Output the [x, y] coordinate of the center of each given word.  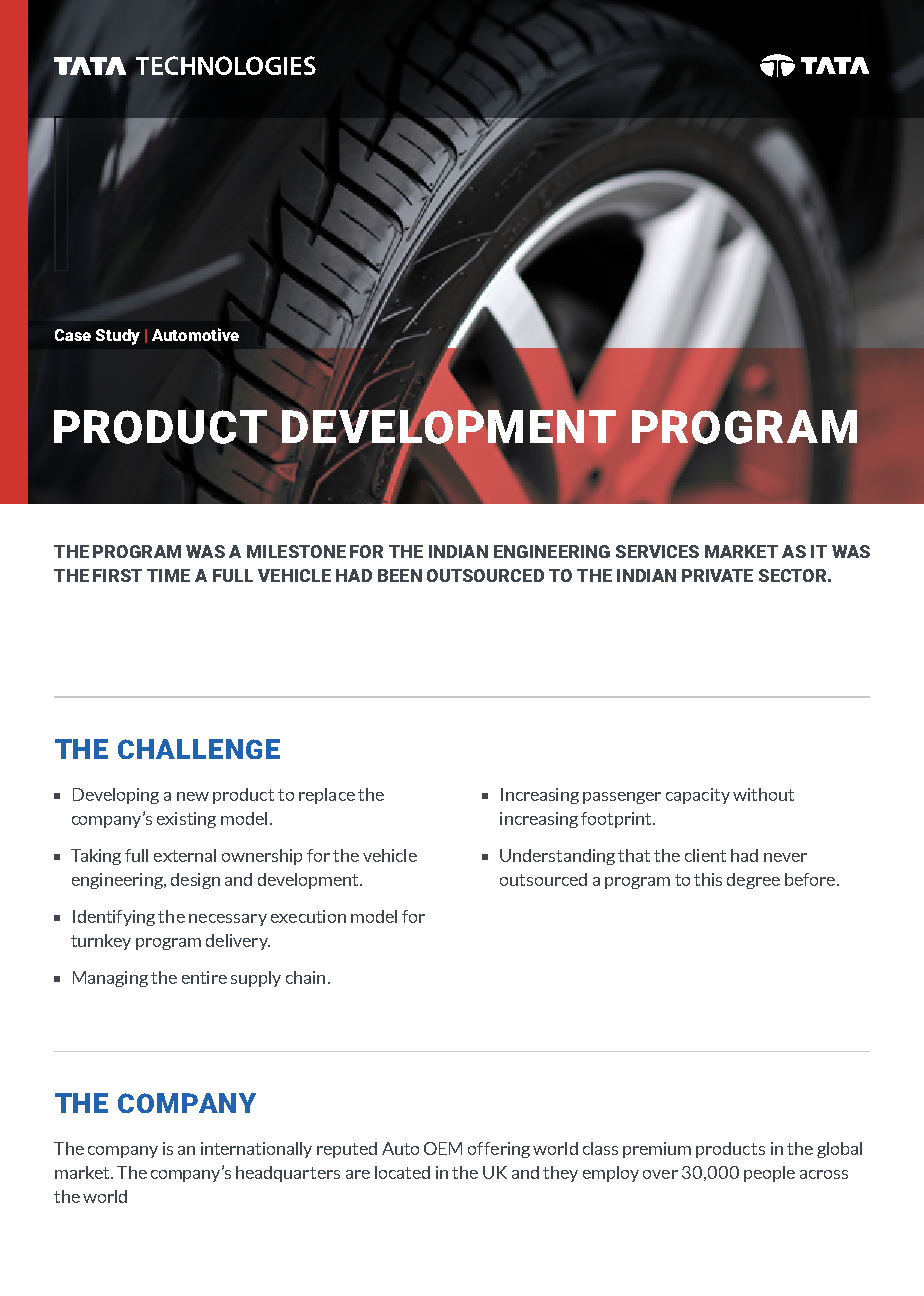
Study [118, 337]
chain [305, 977]
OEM [443, 1148]
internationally [256, 1150]
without [763, 794]
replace [327, 796]
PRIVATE [717, 575]
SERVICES [657, 551]
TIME [168, 575]
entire [204, 977]
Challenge [199, 749]
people [769, 1174]
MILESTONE [296, 551]
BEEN [400, 575]
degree [753, 881]
